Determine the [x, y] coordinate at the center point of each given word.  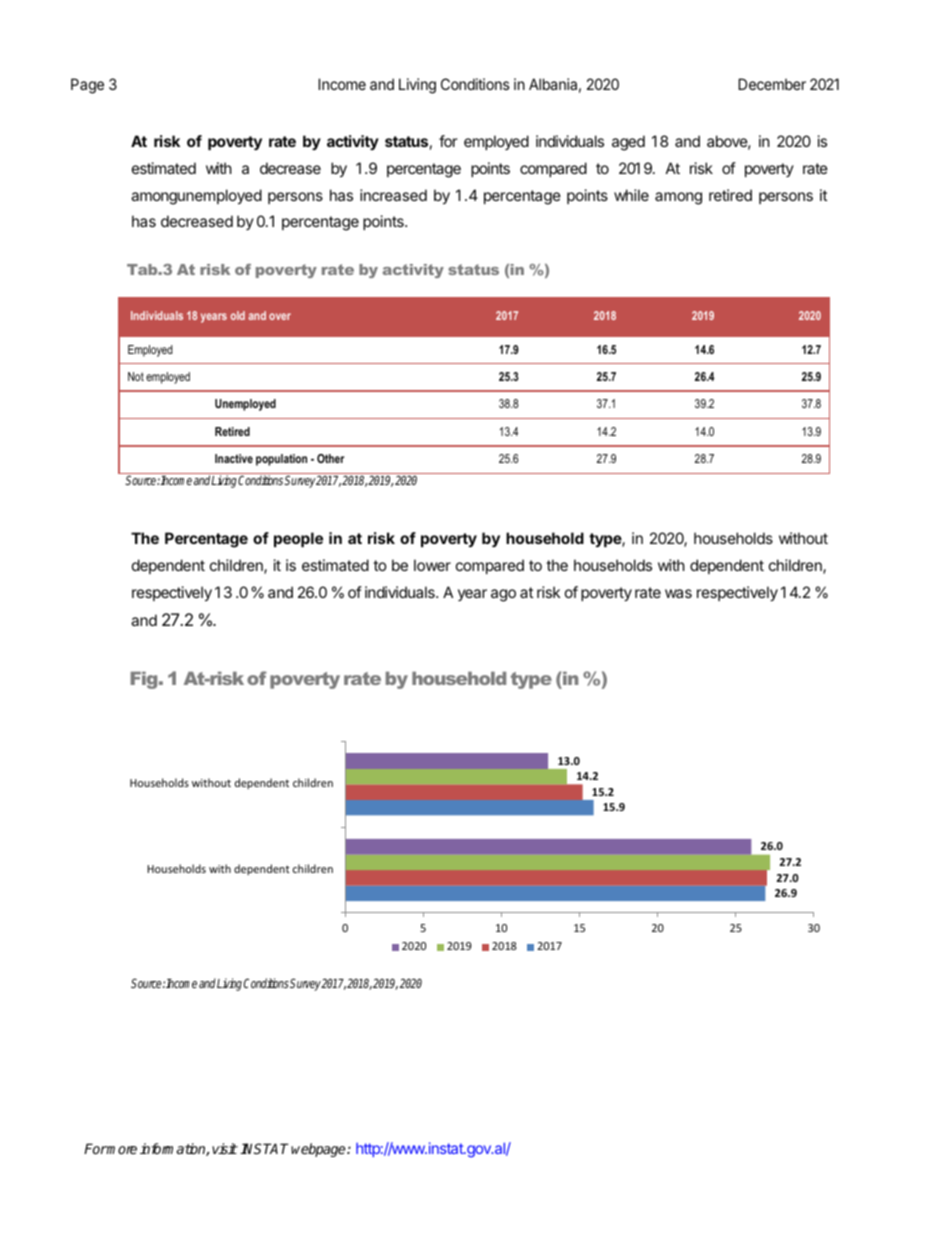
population [281, 460]
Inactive [234, 458]
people [298, 539]
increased [393, 195]
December [772, 84]
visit [225, 1148]
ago [503, 595]
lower [432, 565]
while [631, 195]
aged [628, 143]
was [678, 593]
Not [136, 376]
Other [330, 458]
